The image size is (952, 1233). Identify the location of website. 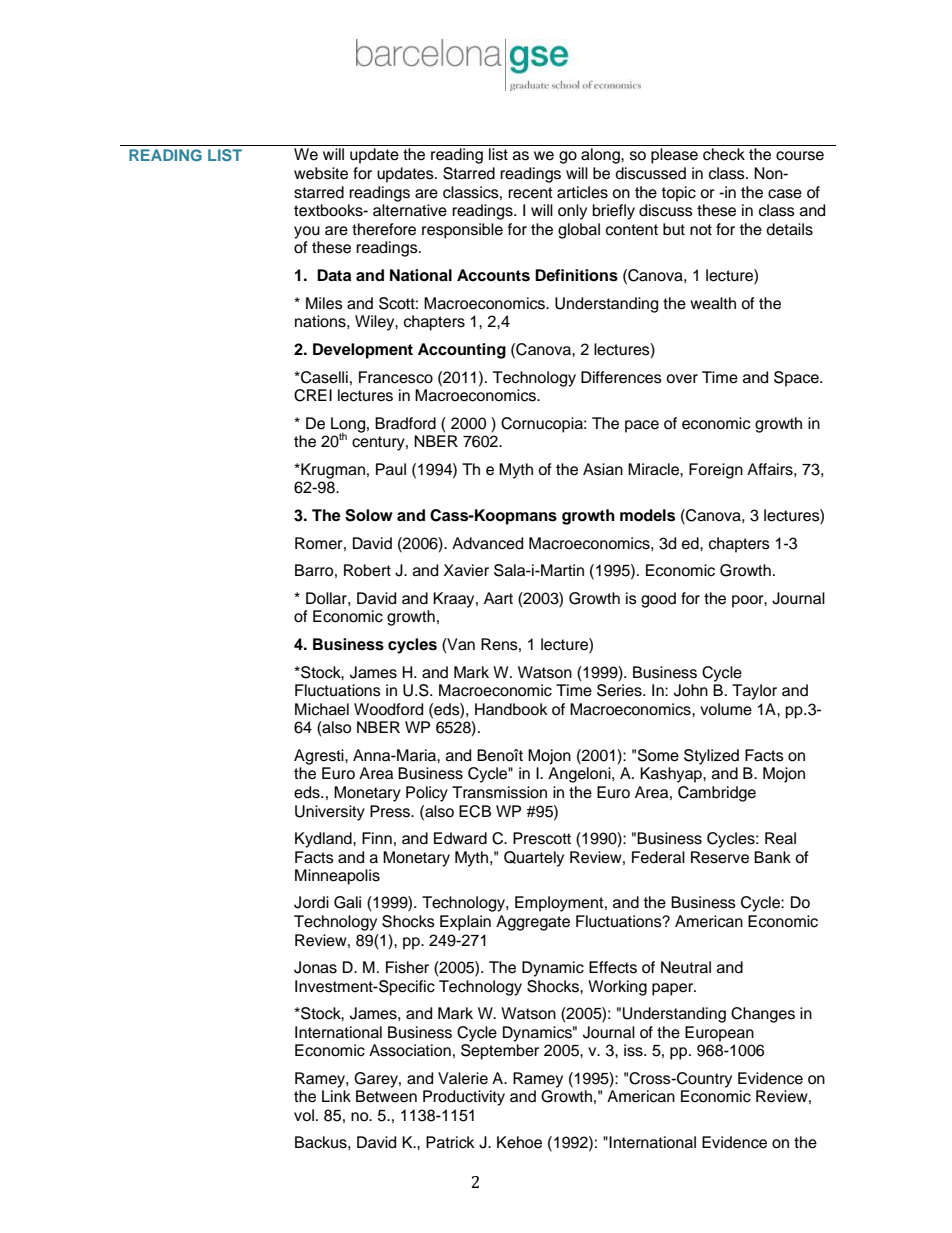
(321, 173).
